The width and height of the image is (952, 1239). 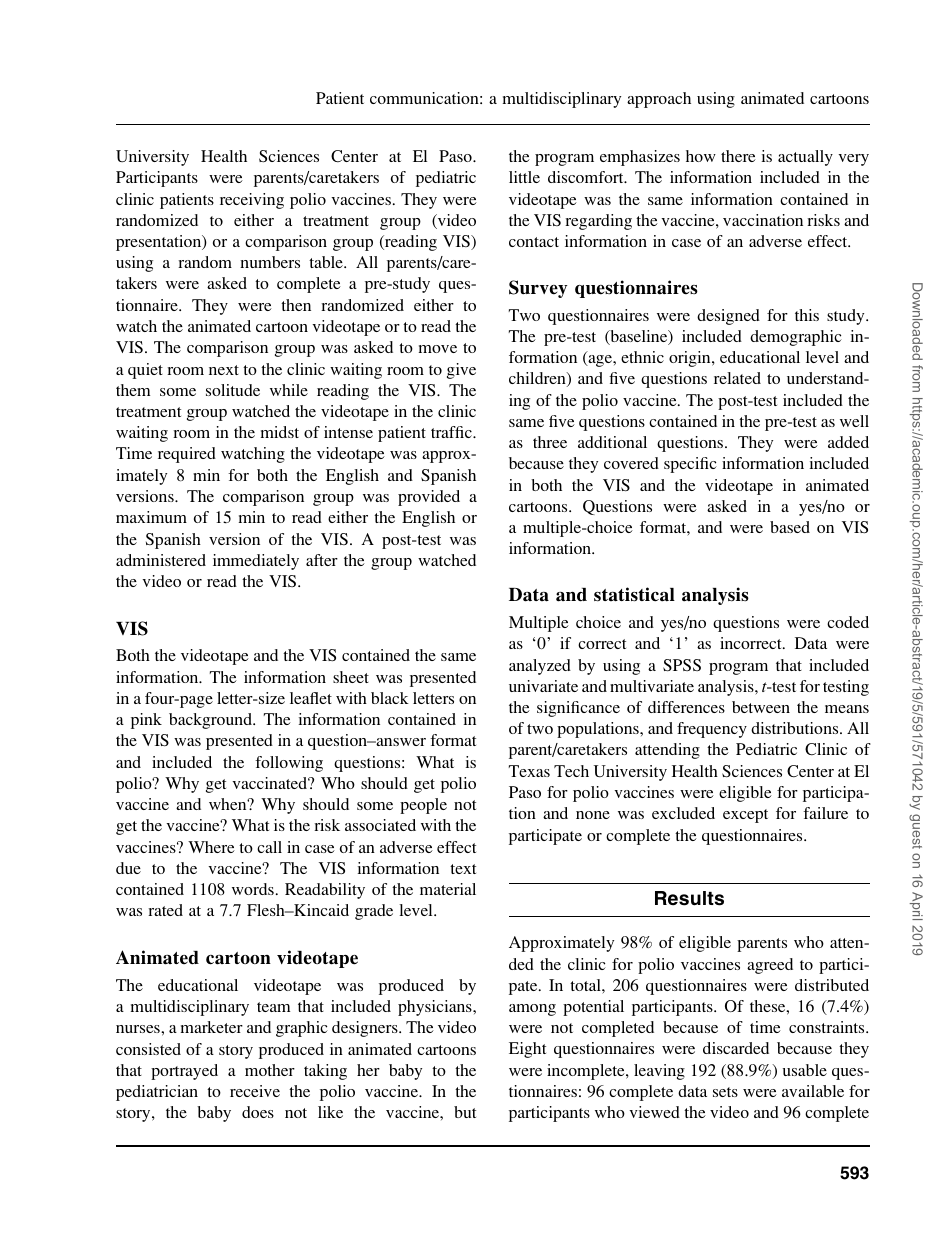 What do you see at coordinates (224, 370) in the image?
I see `next` at bounding box center [224, 370].
